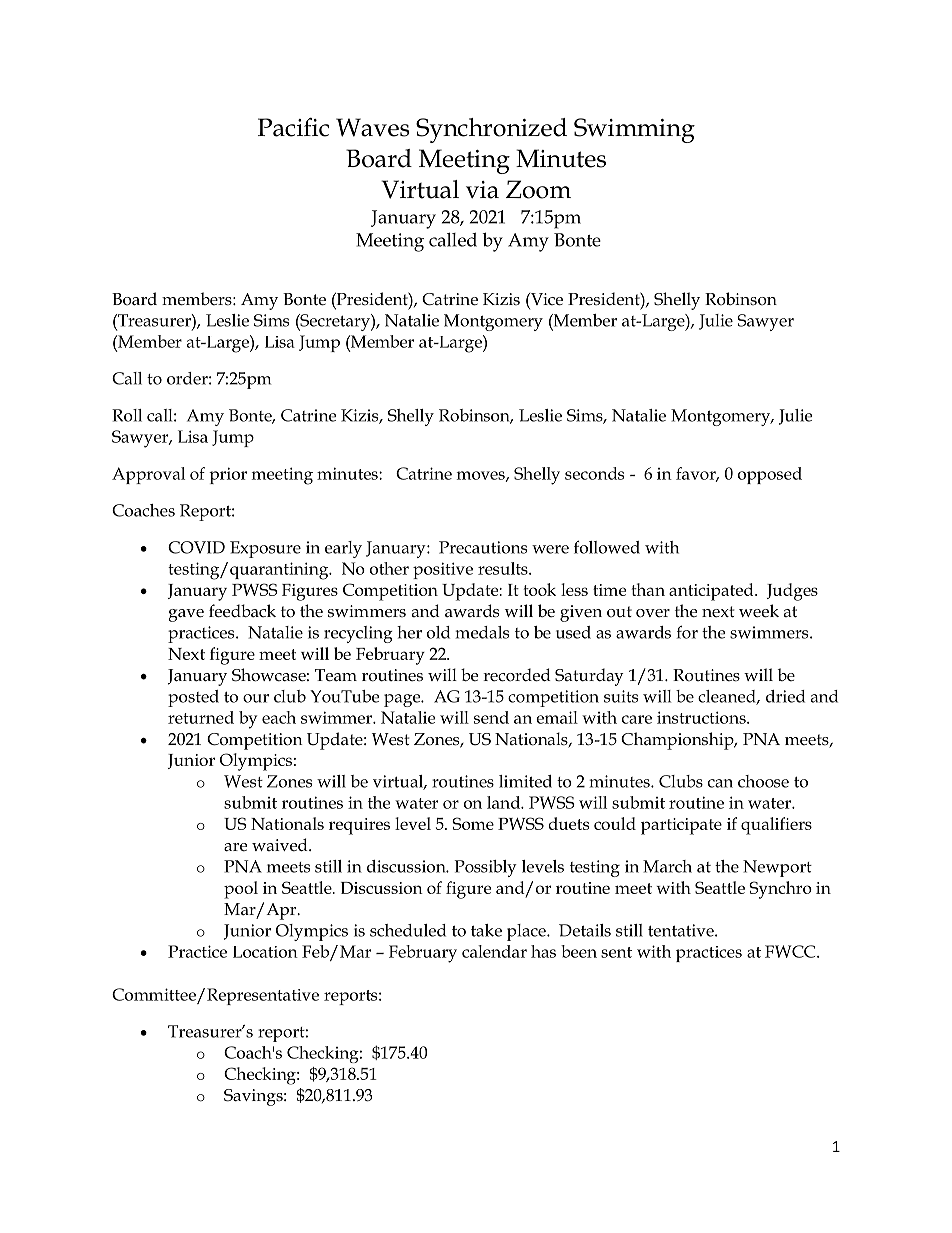 The image size is (952, 1233). What do you see at coordinates (486, 930) in the screenshot?
I see `take` at bounding box center [486, 930].
